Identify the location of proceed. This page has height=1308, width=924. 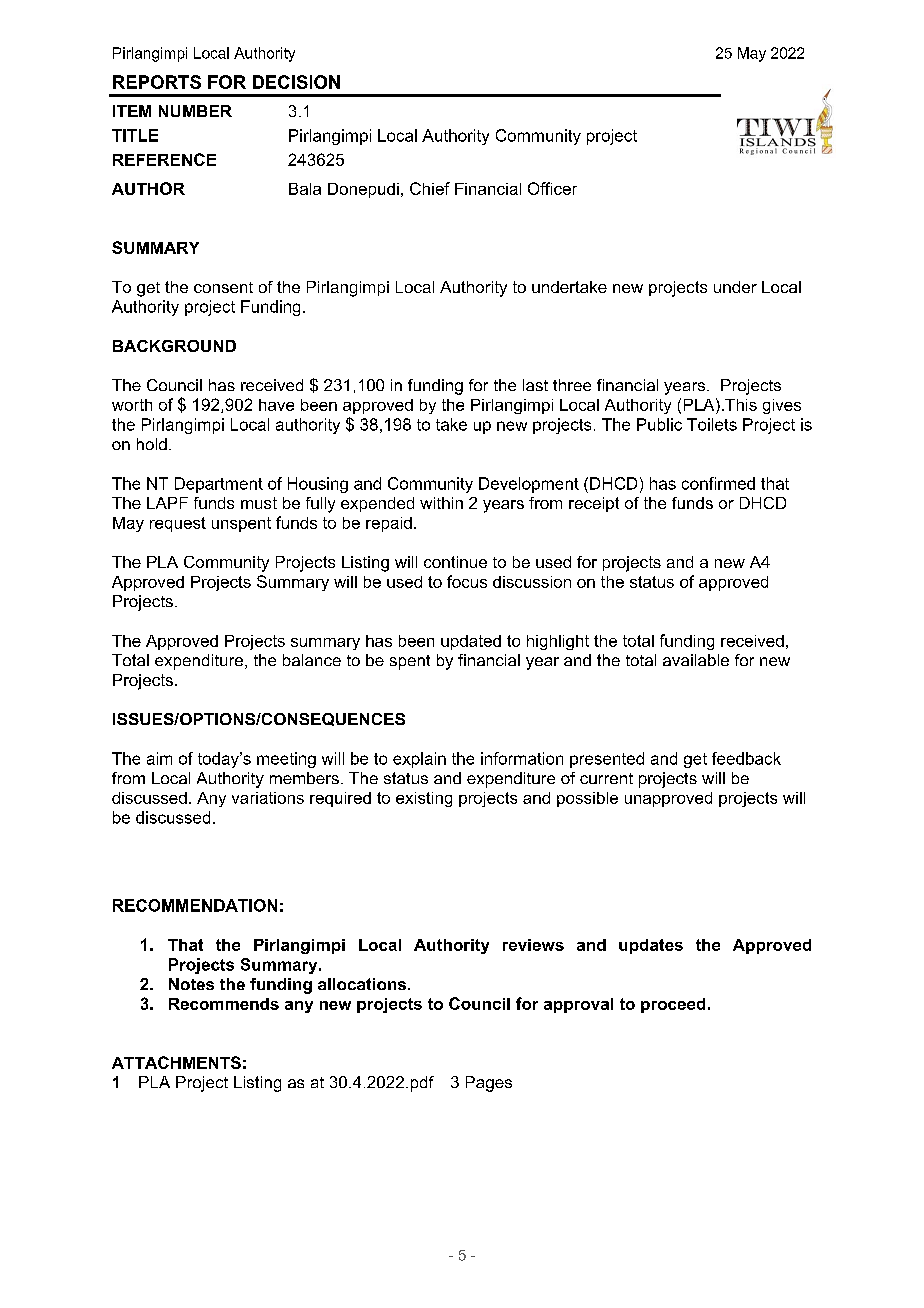
(673, 1005).
